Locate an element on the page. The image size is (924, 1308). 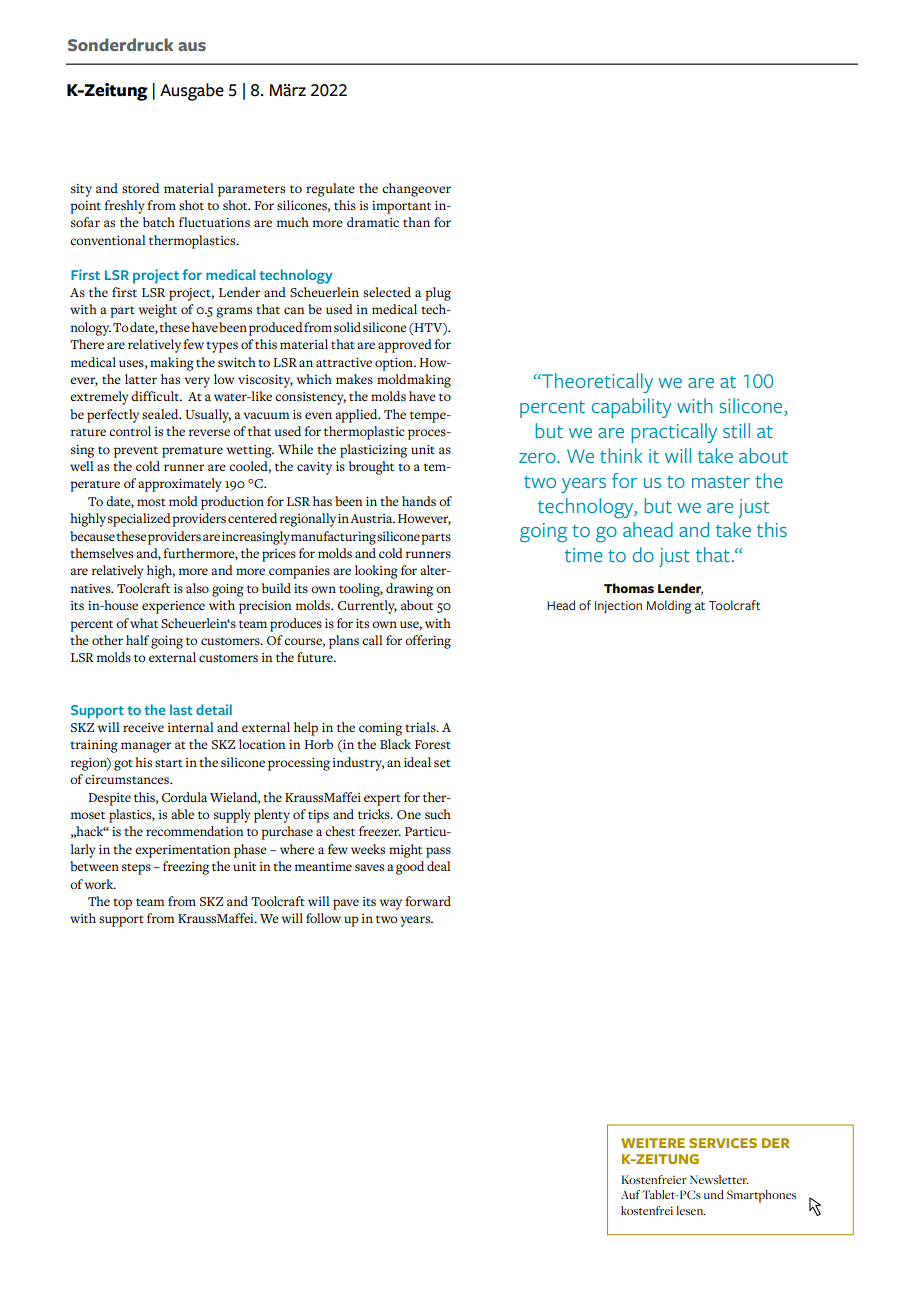
top is located at coordinates (122, 904).
